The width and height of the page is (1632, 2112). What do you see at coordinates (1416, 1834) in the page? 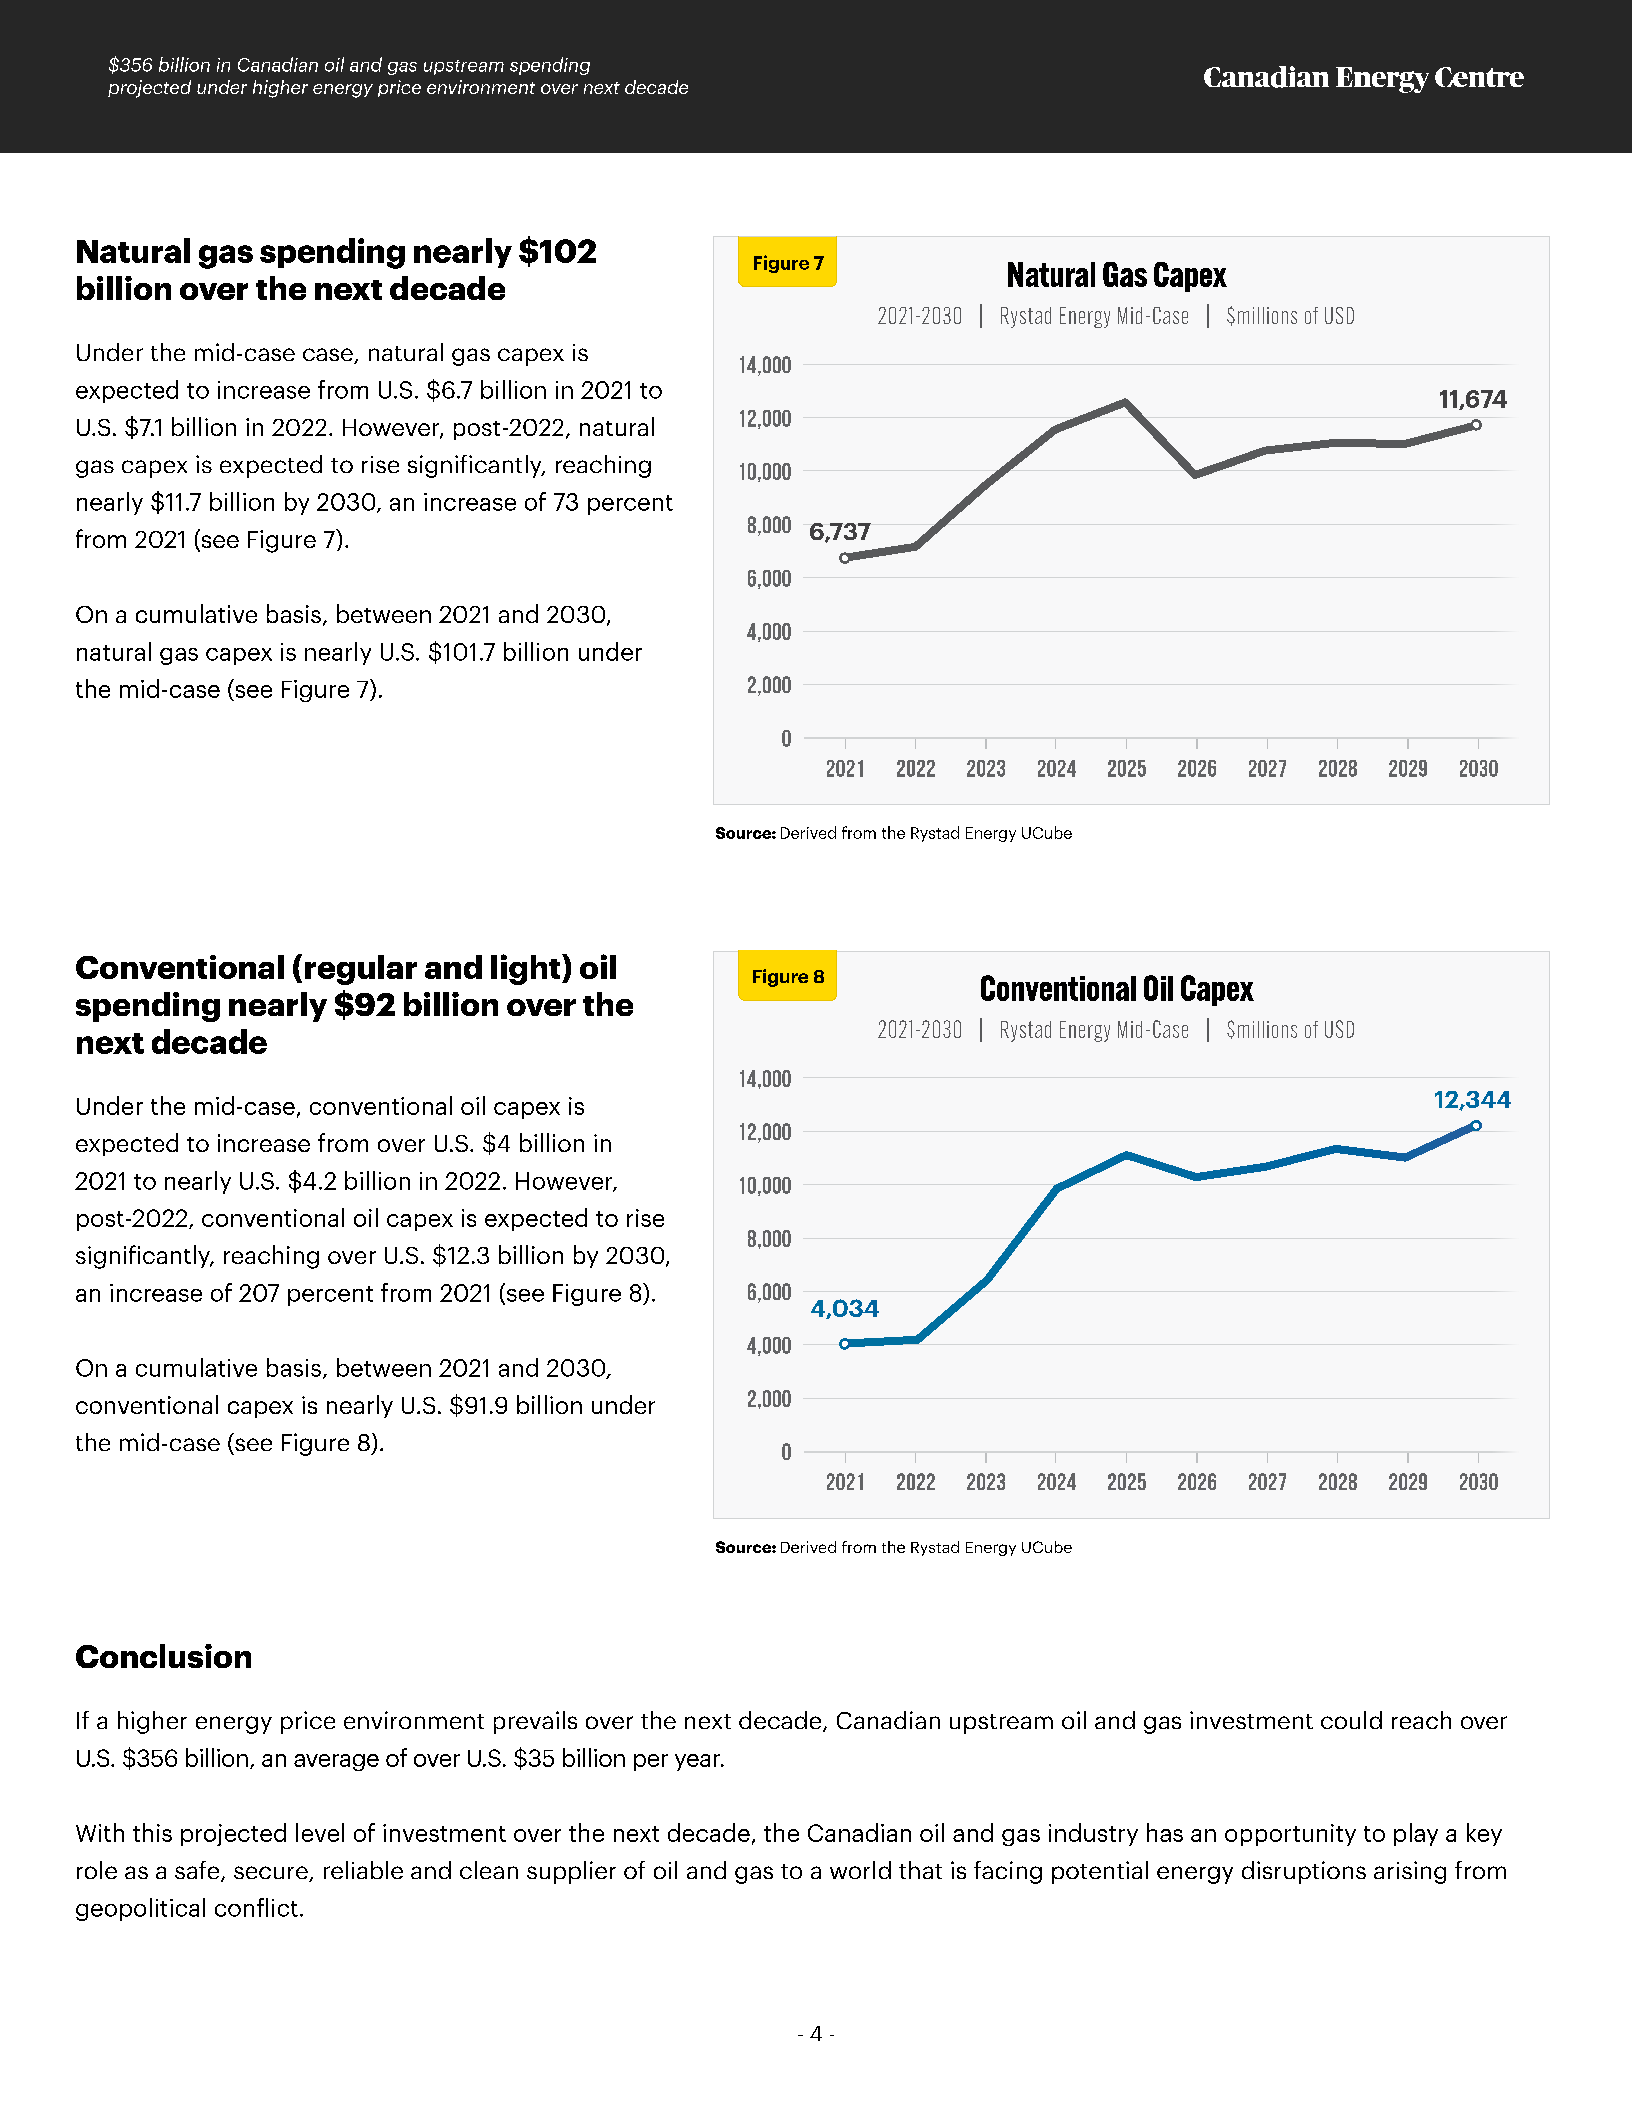
I see `play` at bounding box center [1416, 1834].
